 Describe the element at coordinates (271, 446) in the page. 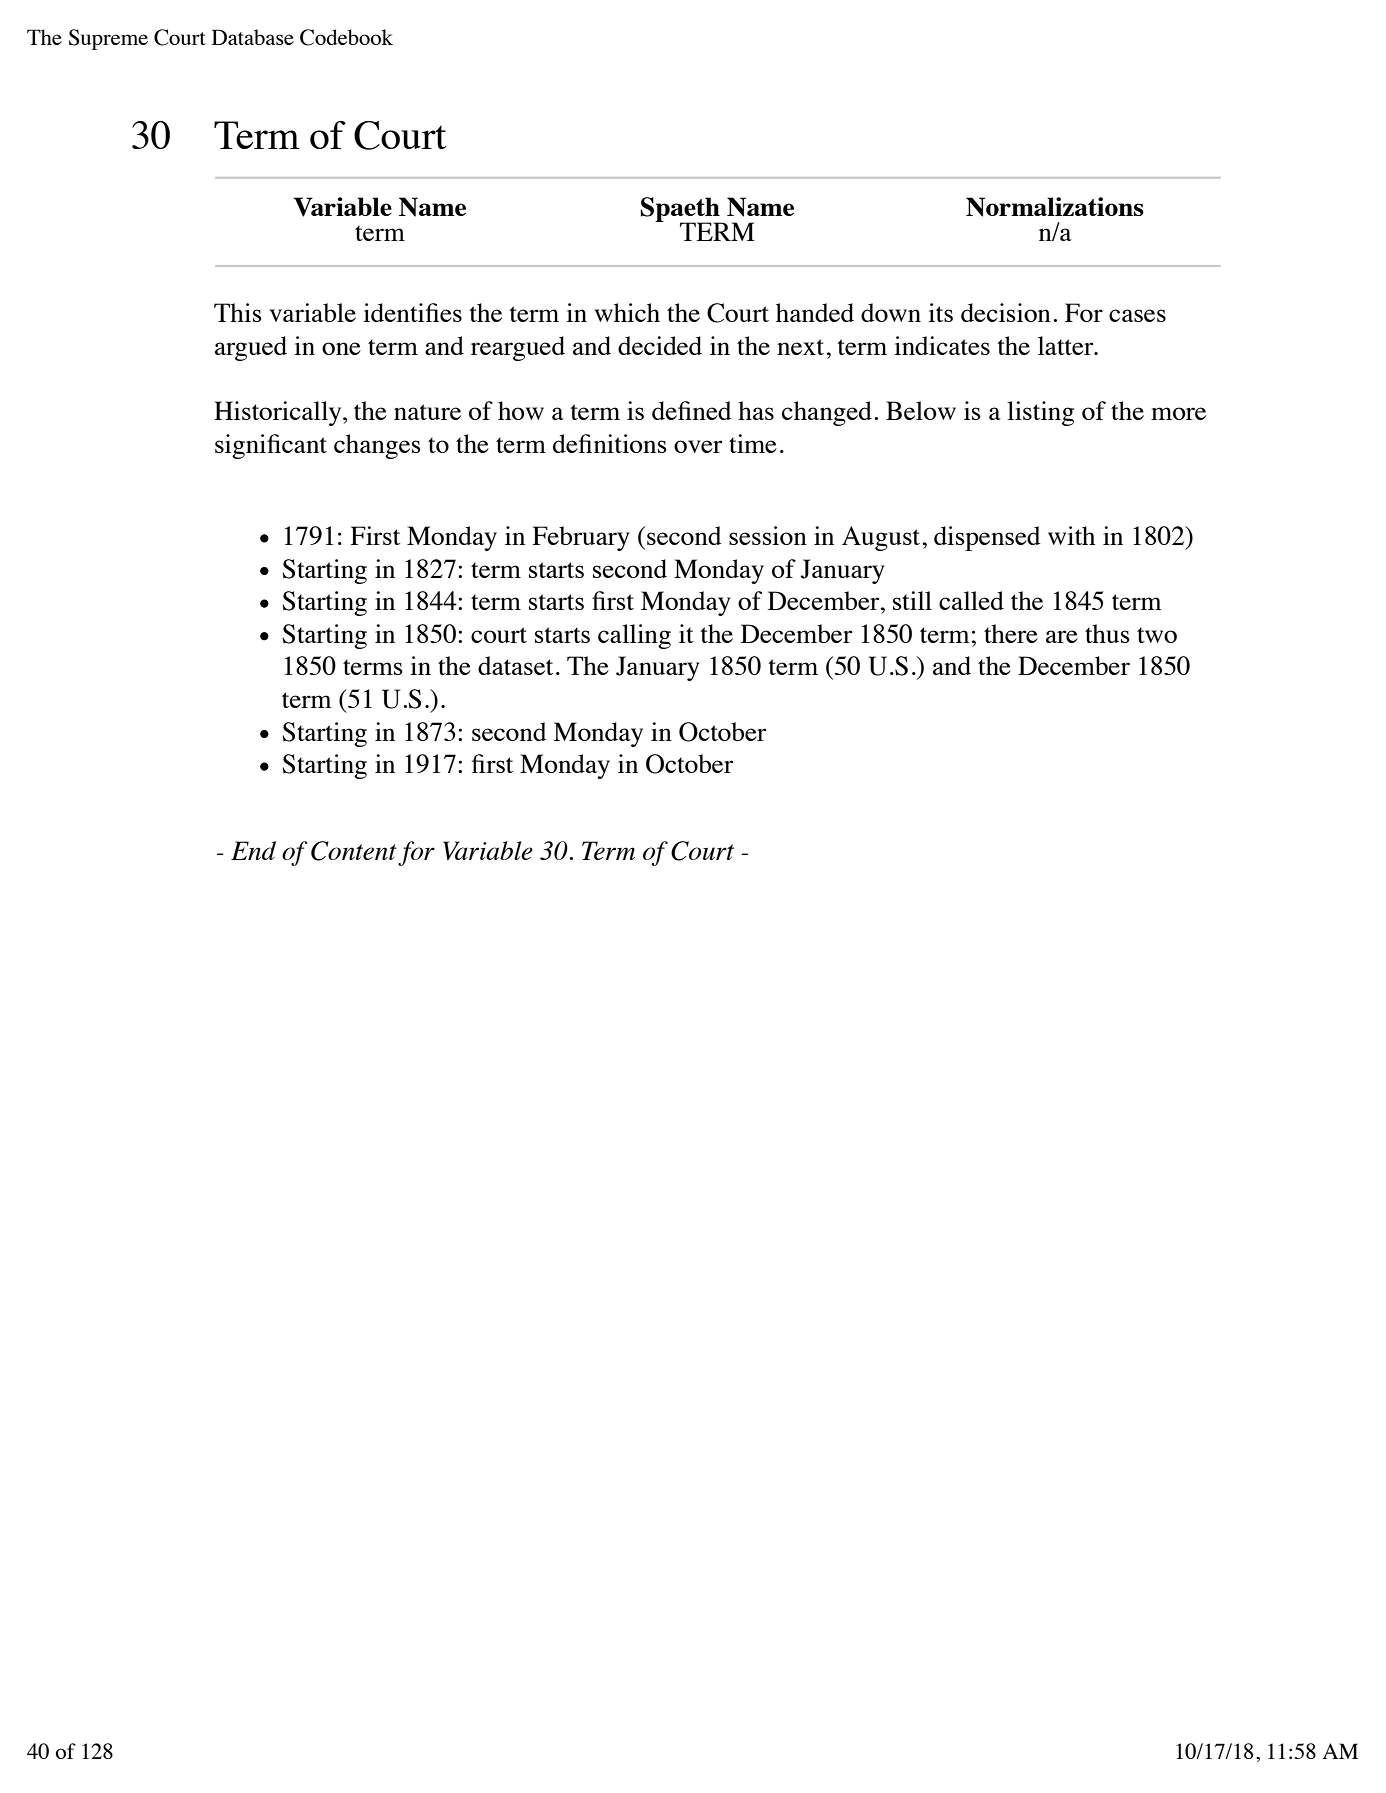

I see `significant` at that location.
